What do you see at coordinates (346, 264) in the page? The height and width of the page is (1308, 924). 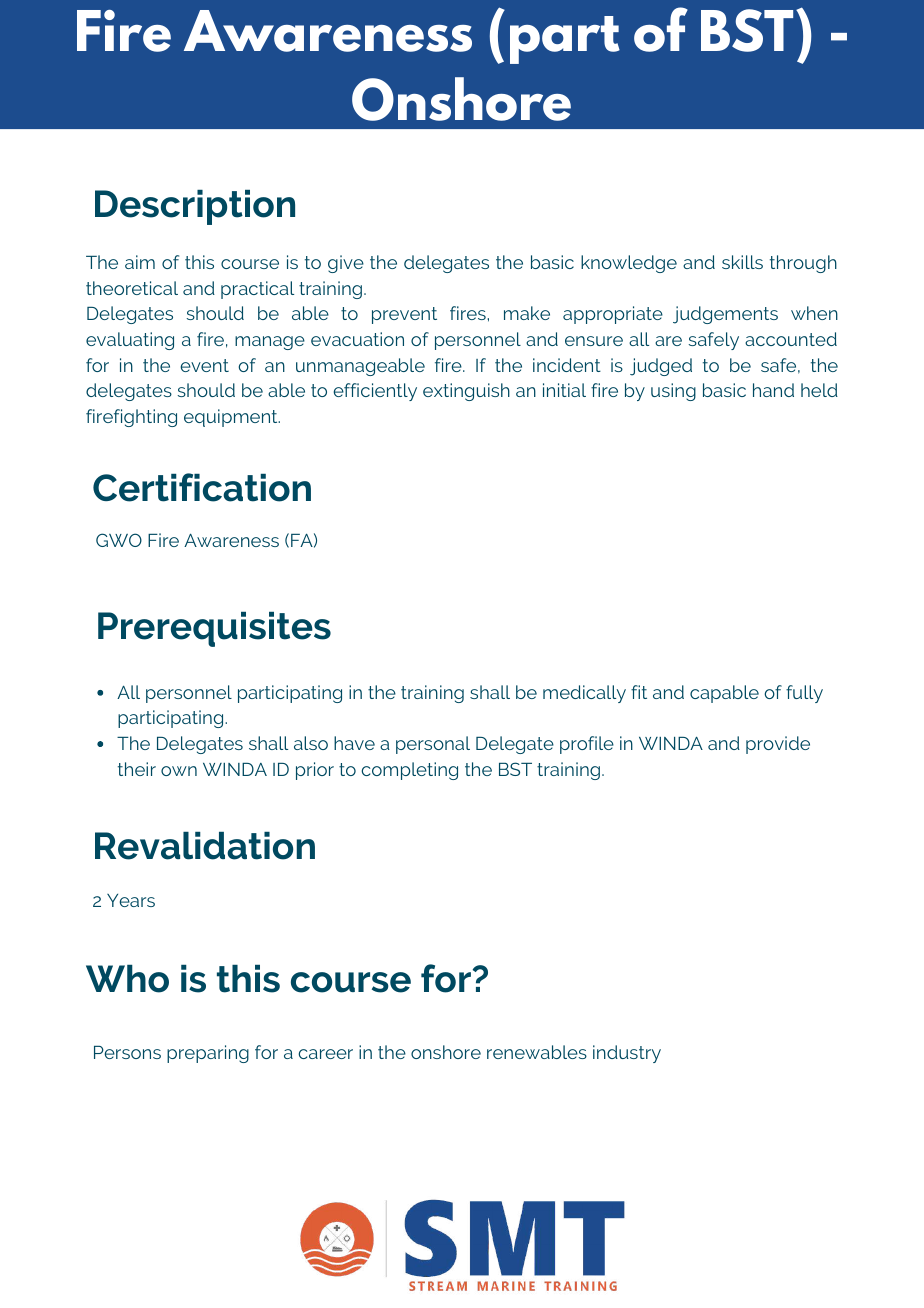 I see `give` at bounding box center [346, 264].
